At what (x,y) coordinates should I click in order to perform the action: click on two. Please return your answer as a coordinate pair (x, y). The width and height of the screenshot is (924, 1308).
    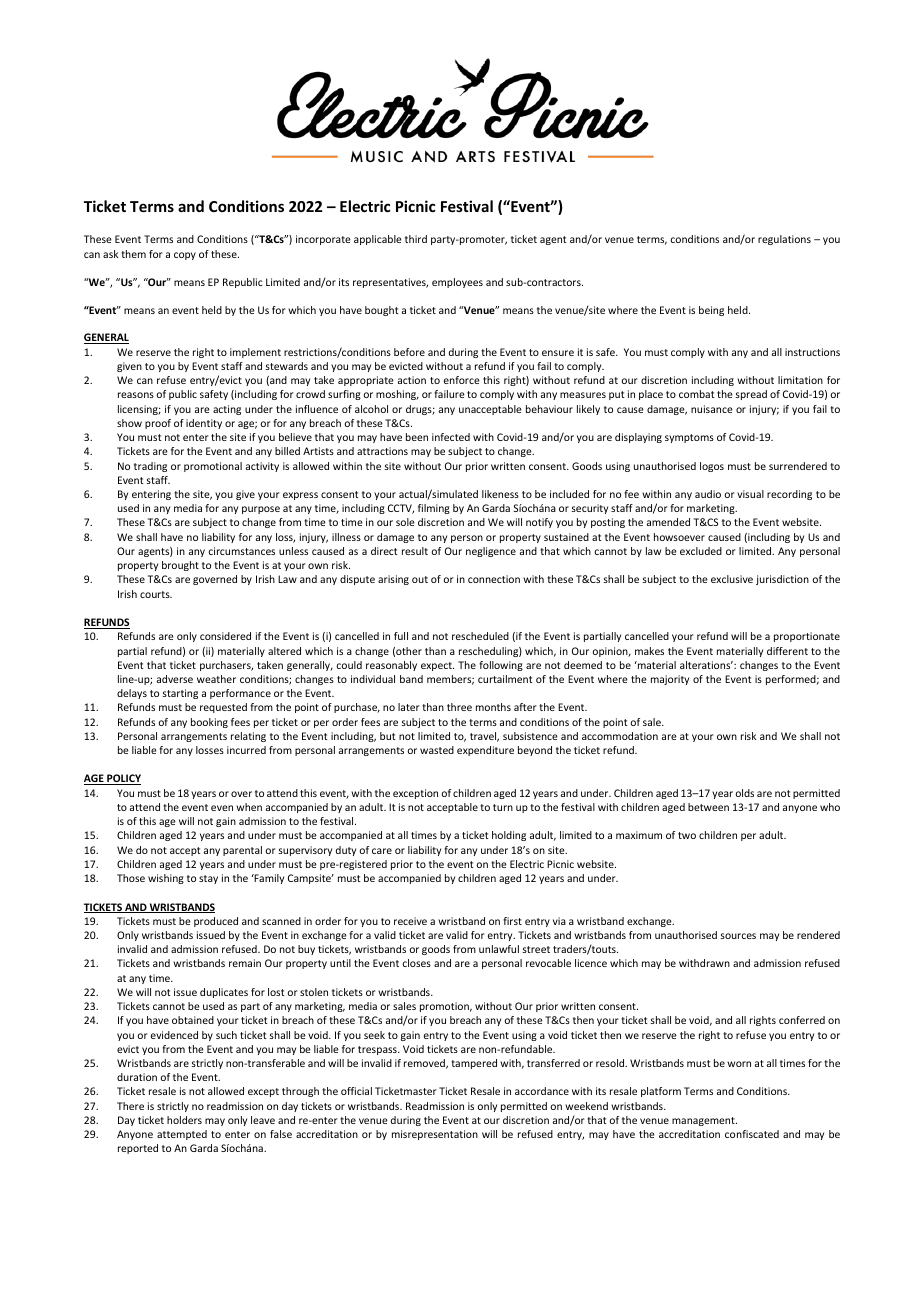
    Looking at the image, I should click on (687, 835).
